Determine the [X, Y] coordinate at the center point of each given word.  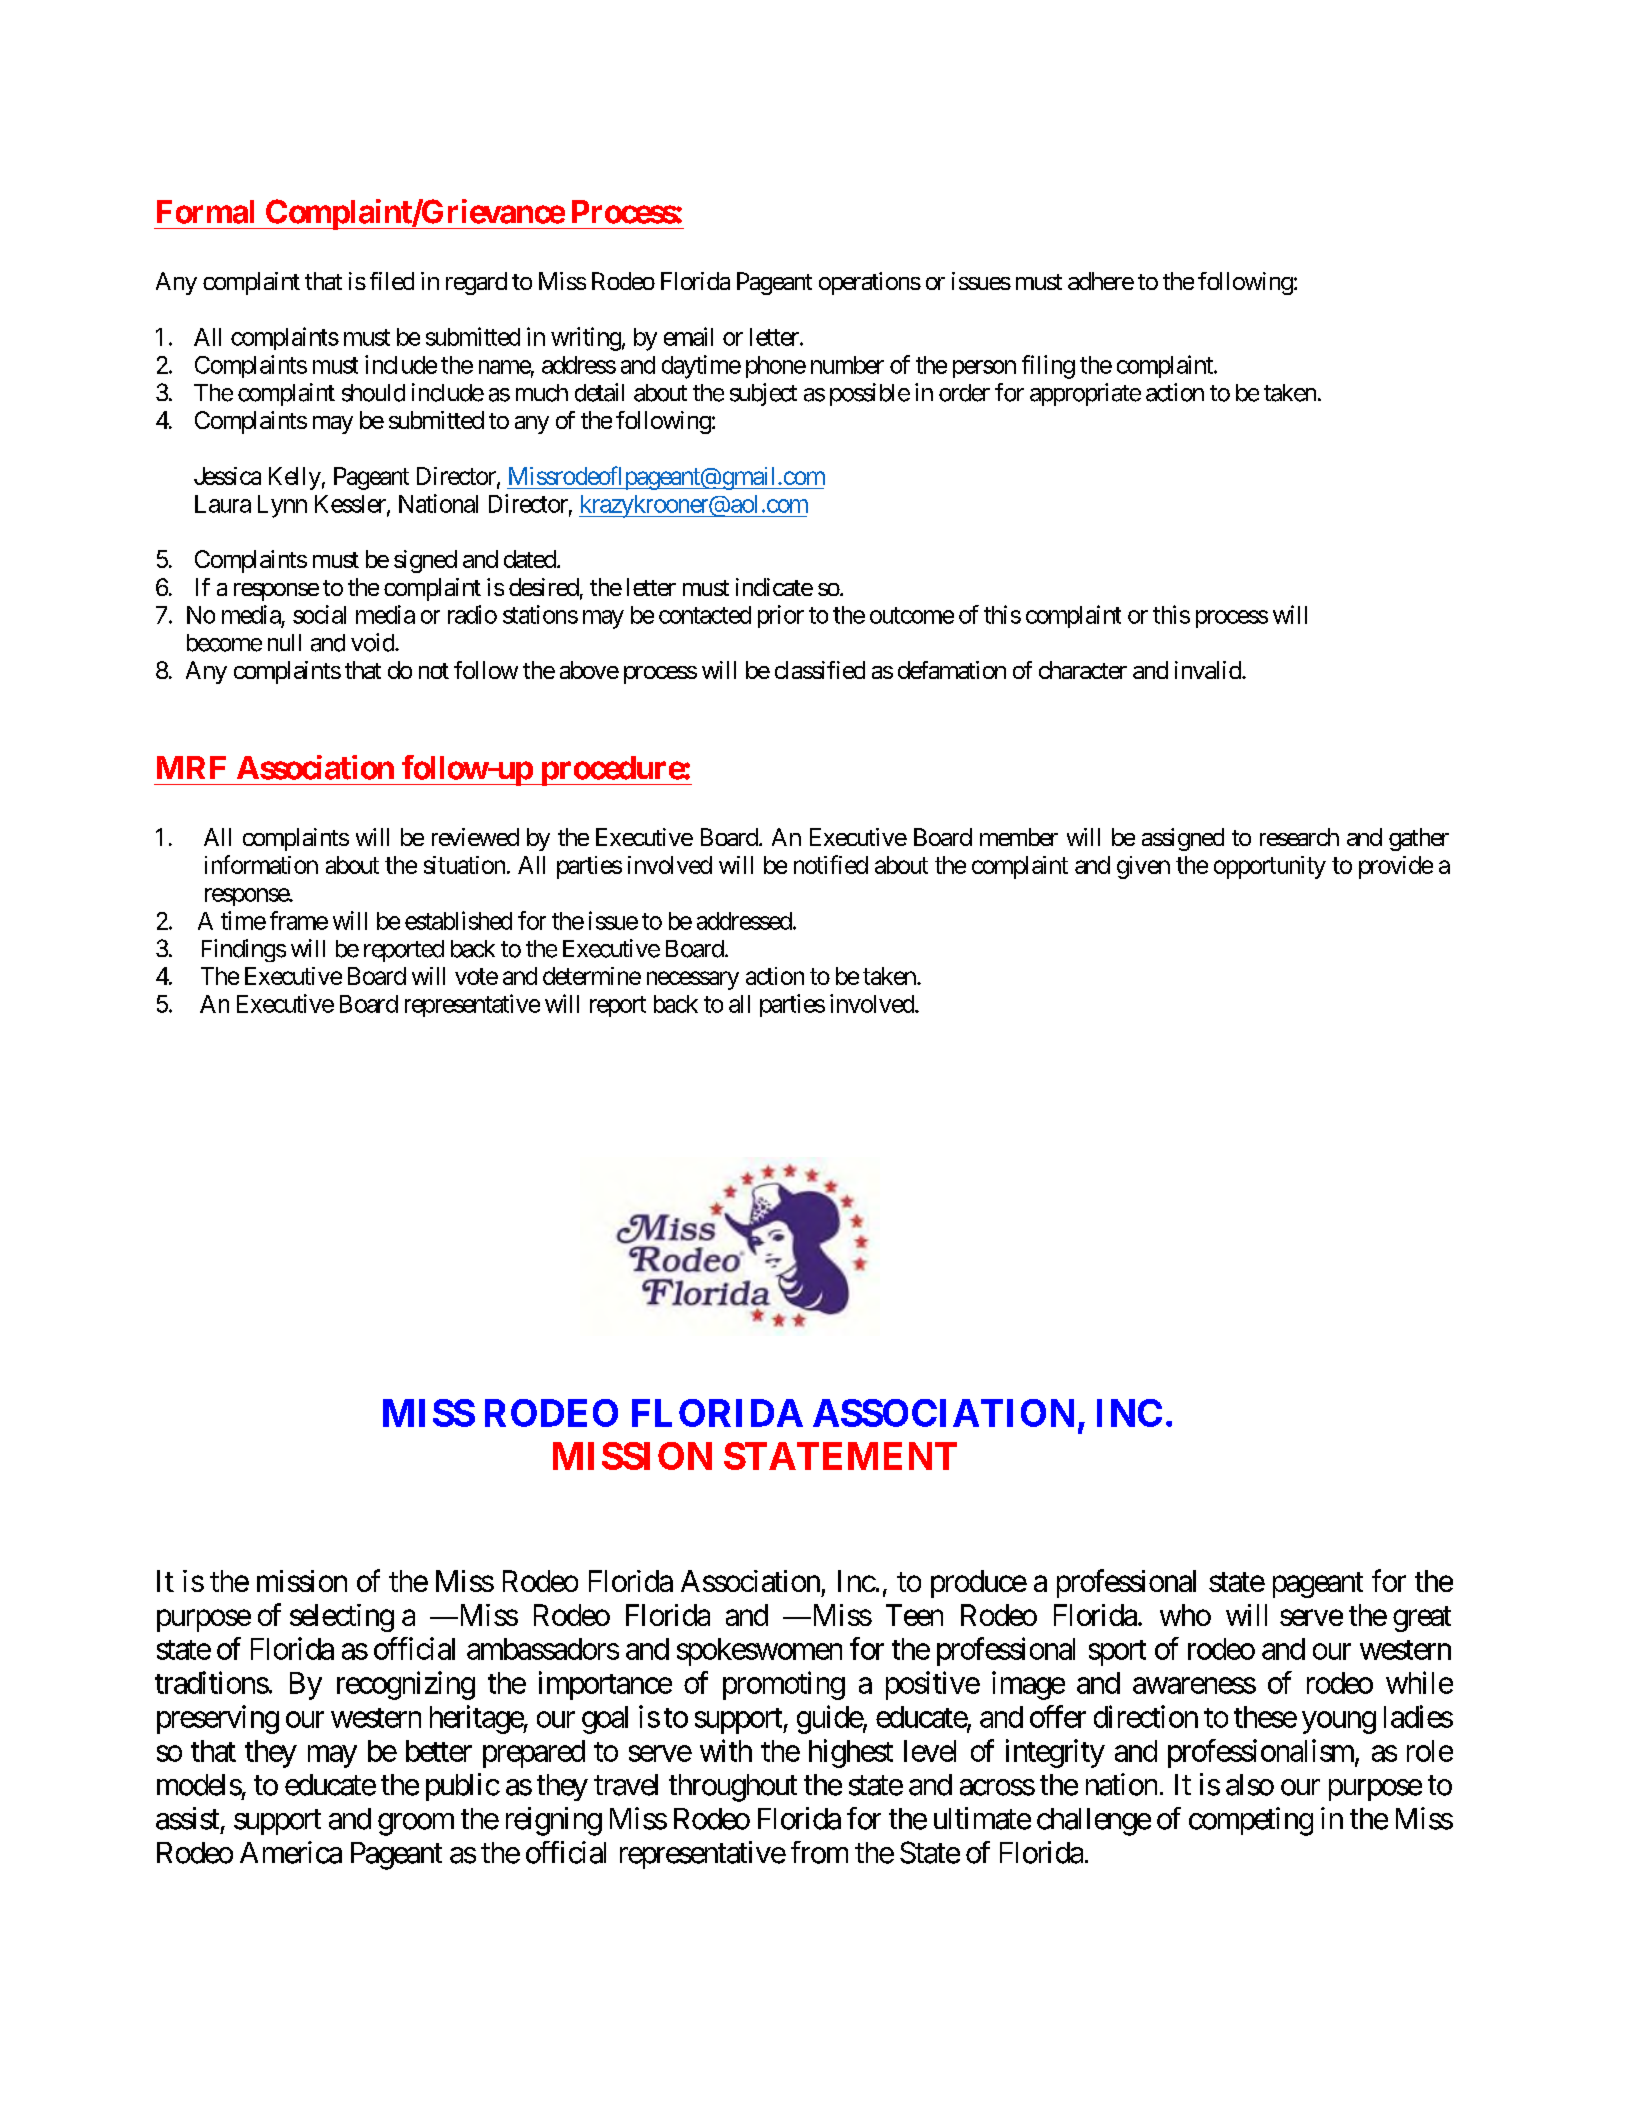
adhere [1101, 281]
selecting [342, 1618]
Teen [914, 1615]
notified [831, 864]
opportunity [1270, 867]
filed [392, 281]
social [319, 614]
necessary [693, 980]
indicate [774, 587]
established [458, 920]
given [1143, 867]
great [1422, 1619]
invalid [1209, 670]
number [847, 365]
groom [416, 1824]
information [261, 864]
